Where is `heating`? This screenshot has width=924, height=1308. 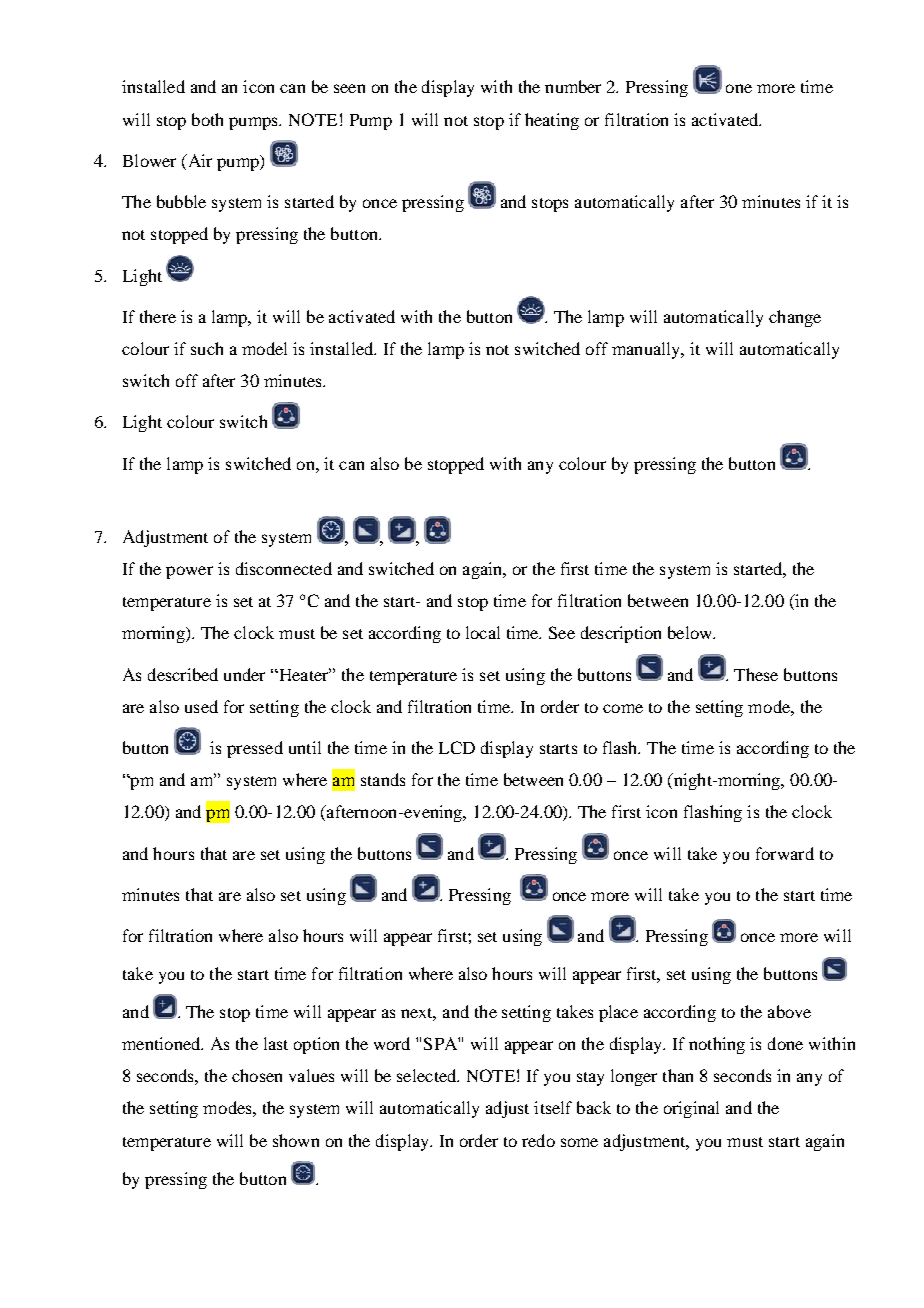 heating is located at coordinates (552, 121).
